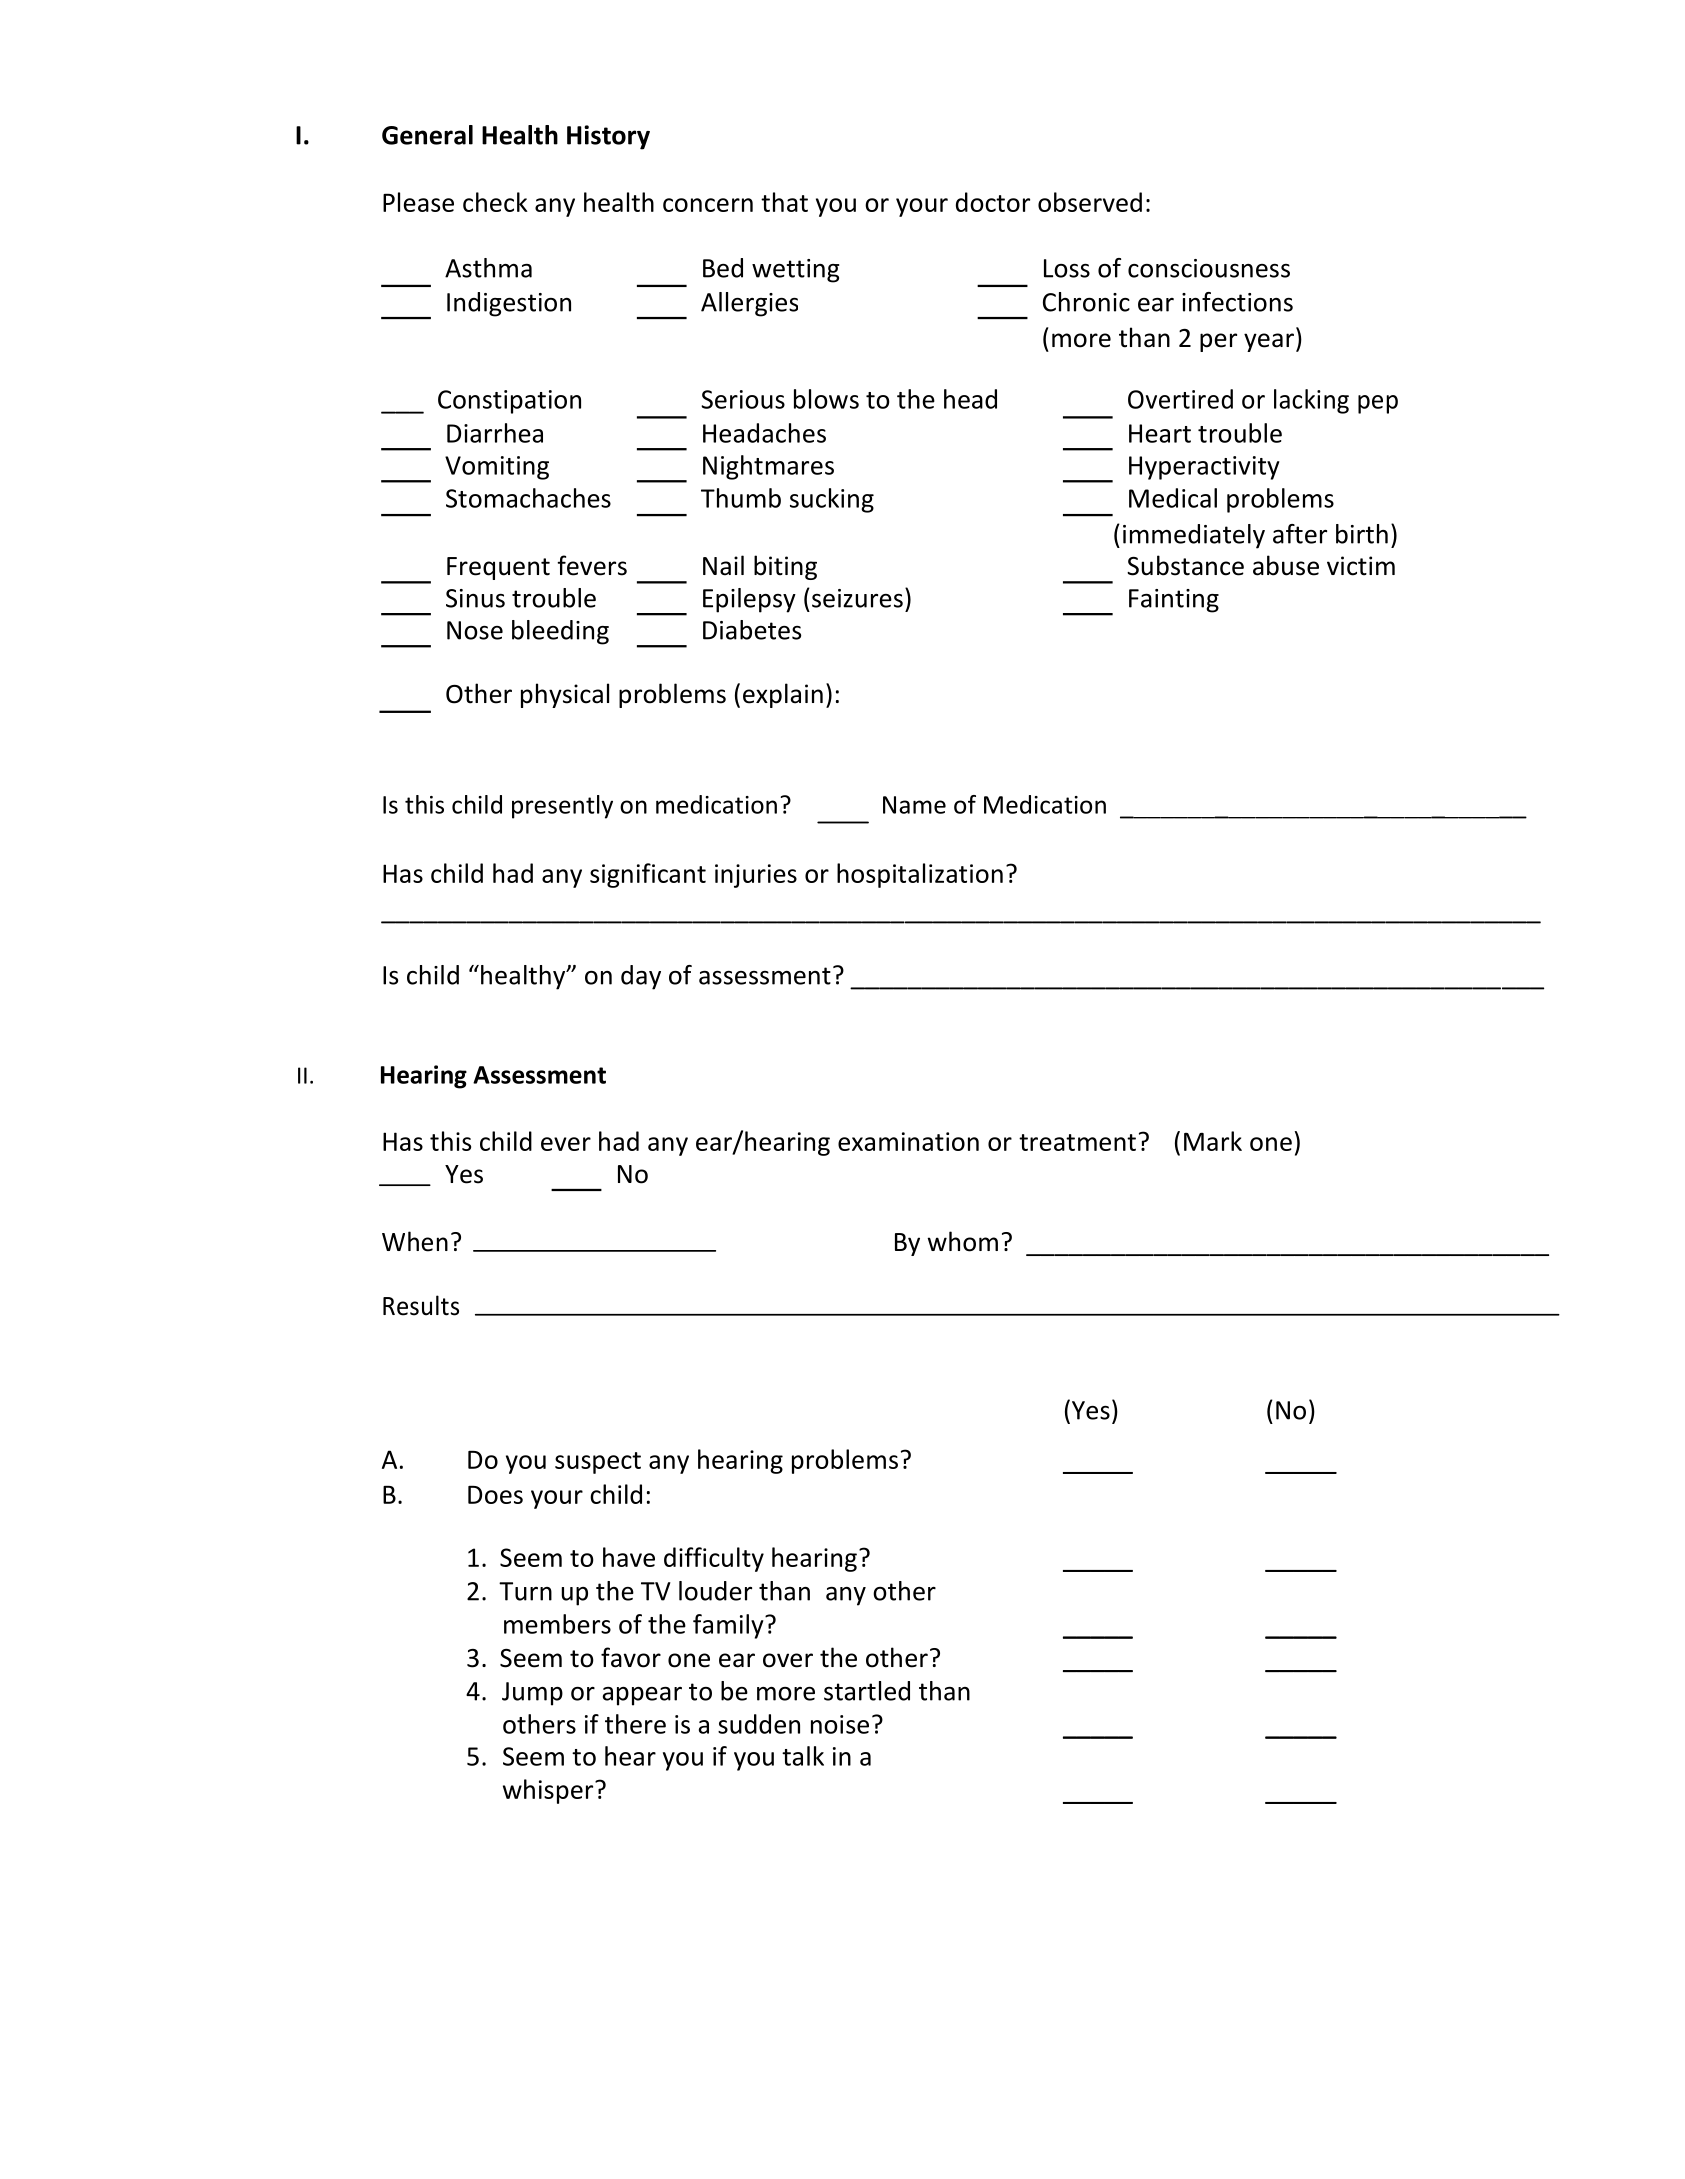 This screenshot has height=2179, width=1685. I want to click on Mark, so click(1213, 1141).
